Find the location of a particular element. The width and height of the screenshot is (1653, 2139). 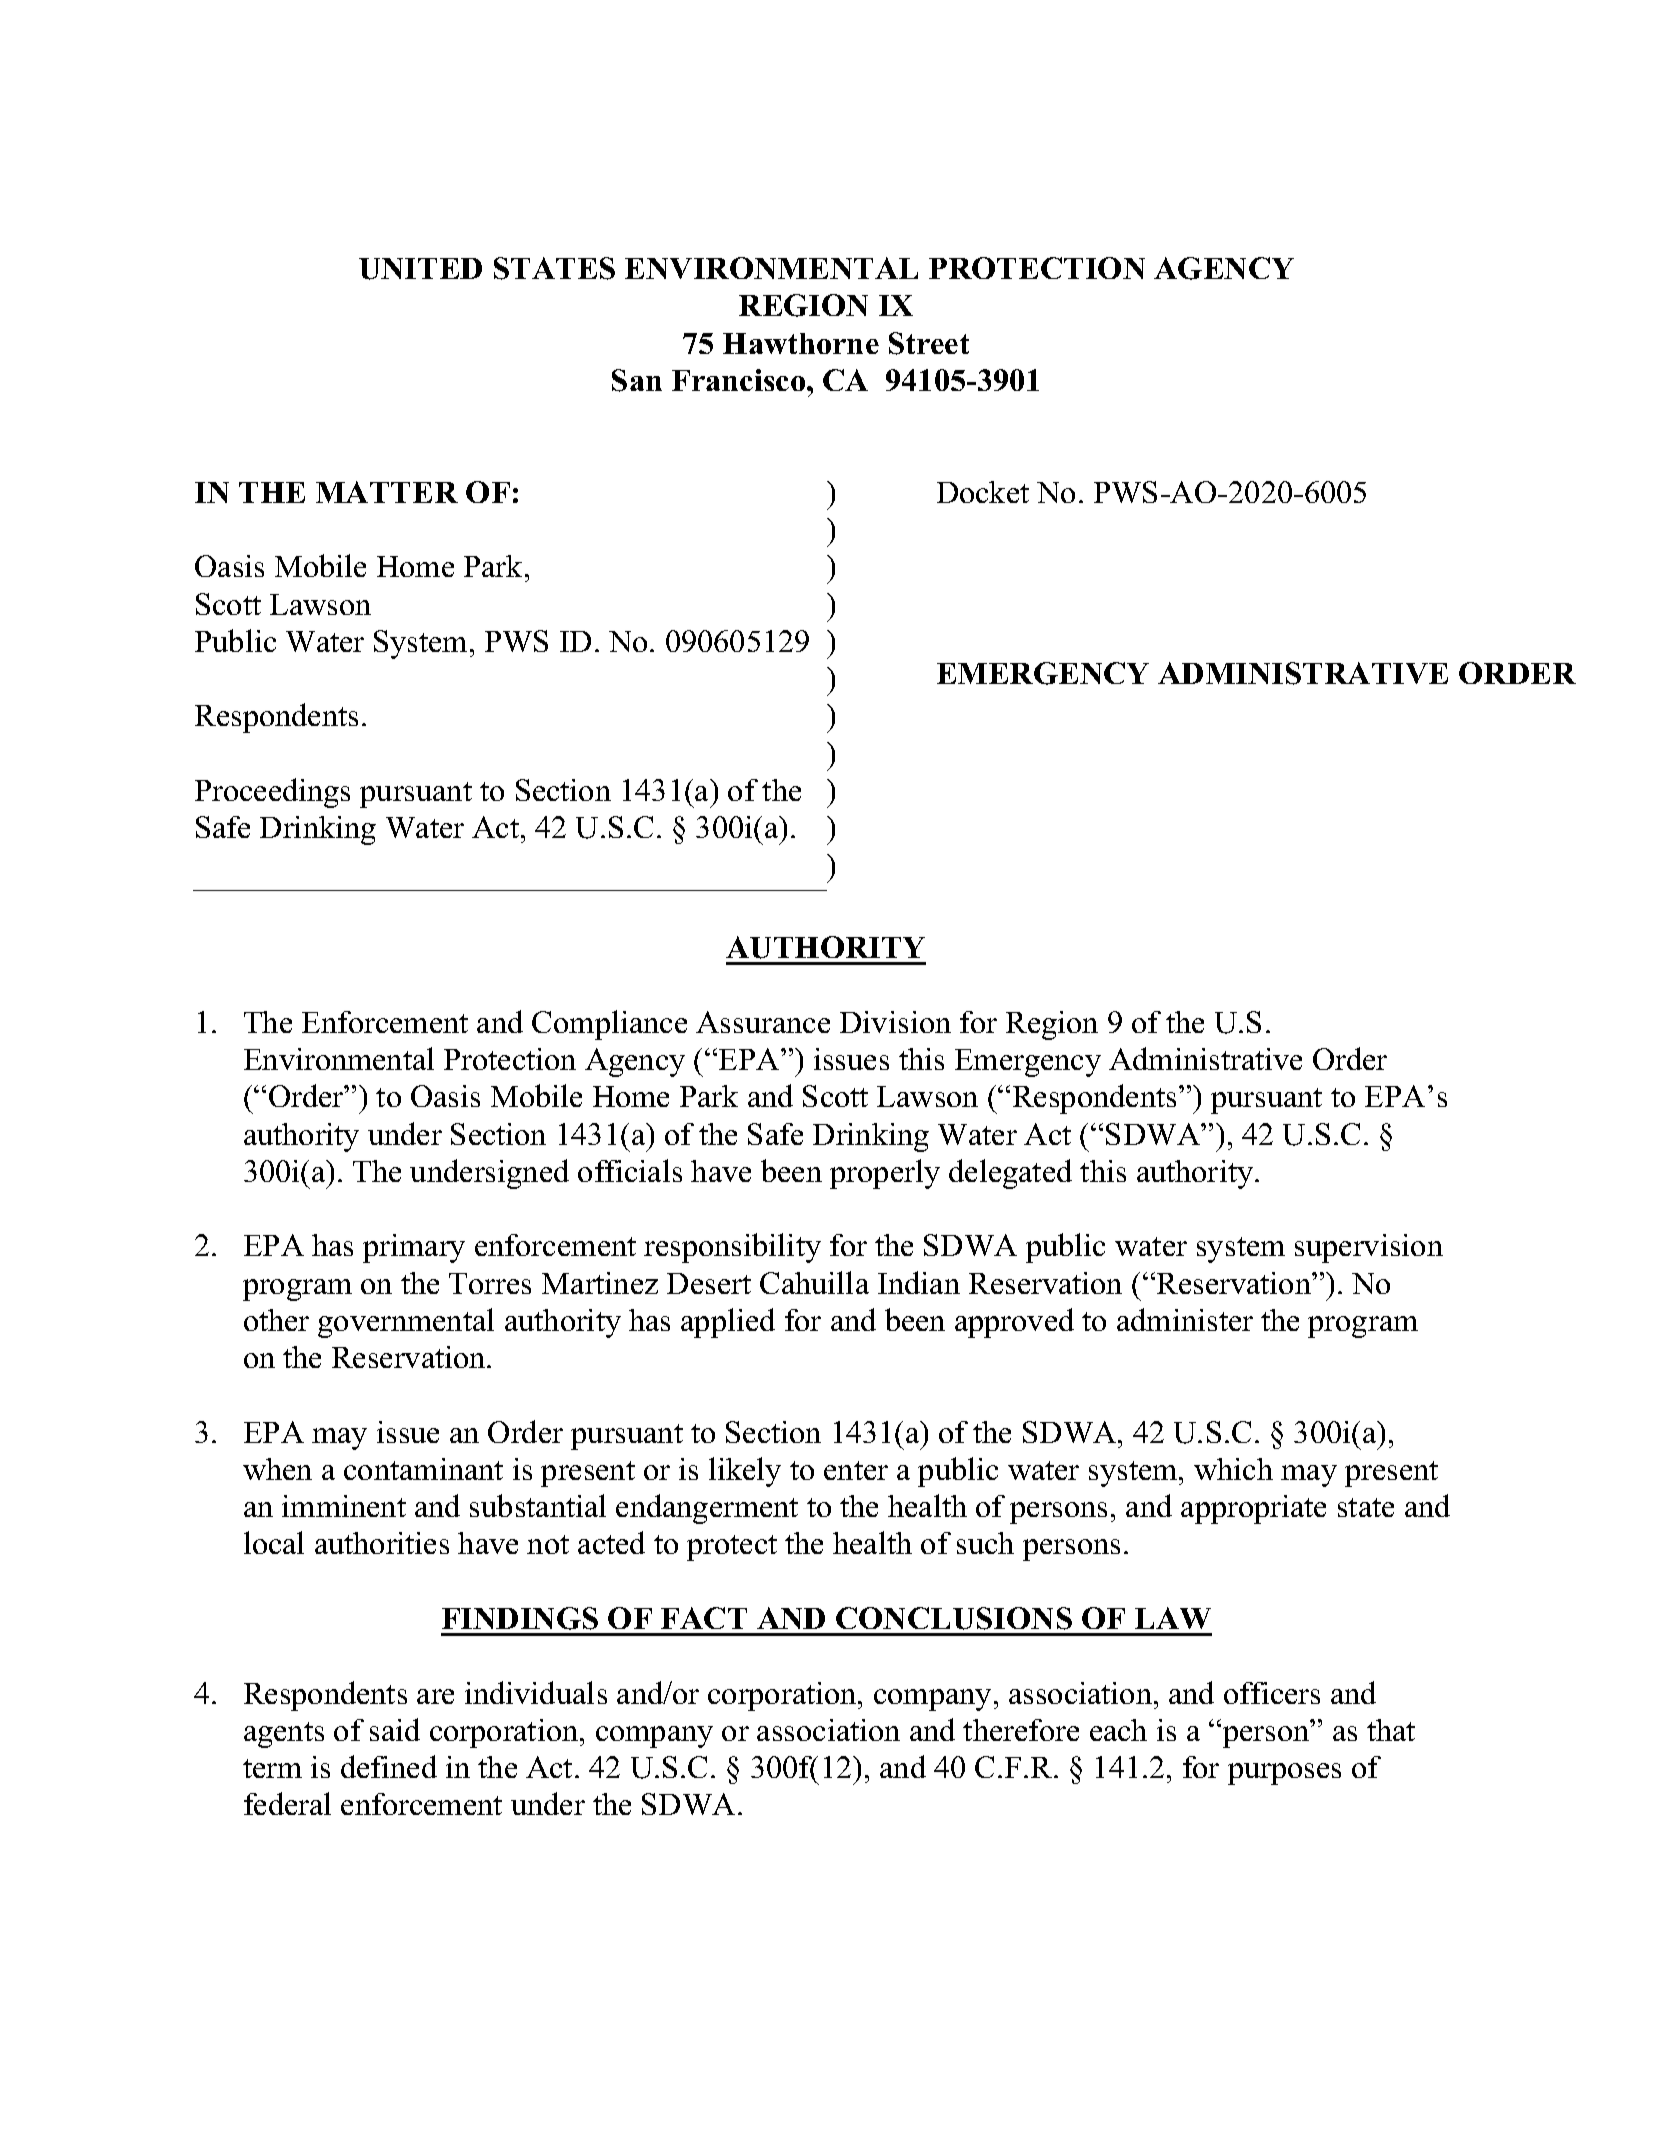

defined is located at coordinates (389, 1766).
